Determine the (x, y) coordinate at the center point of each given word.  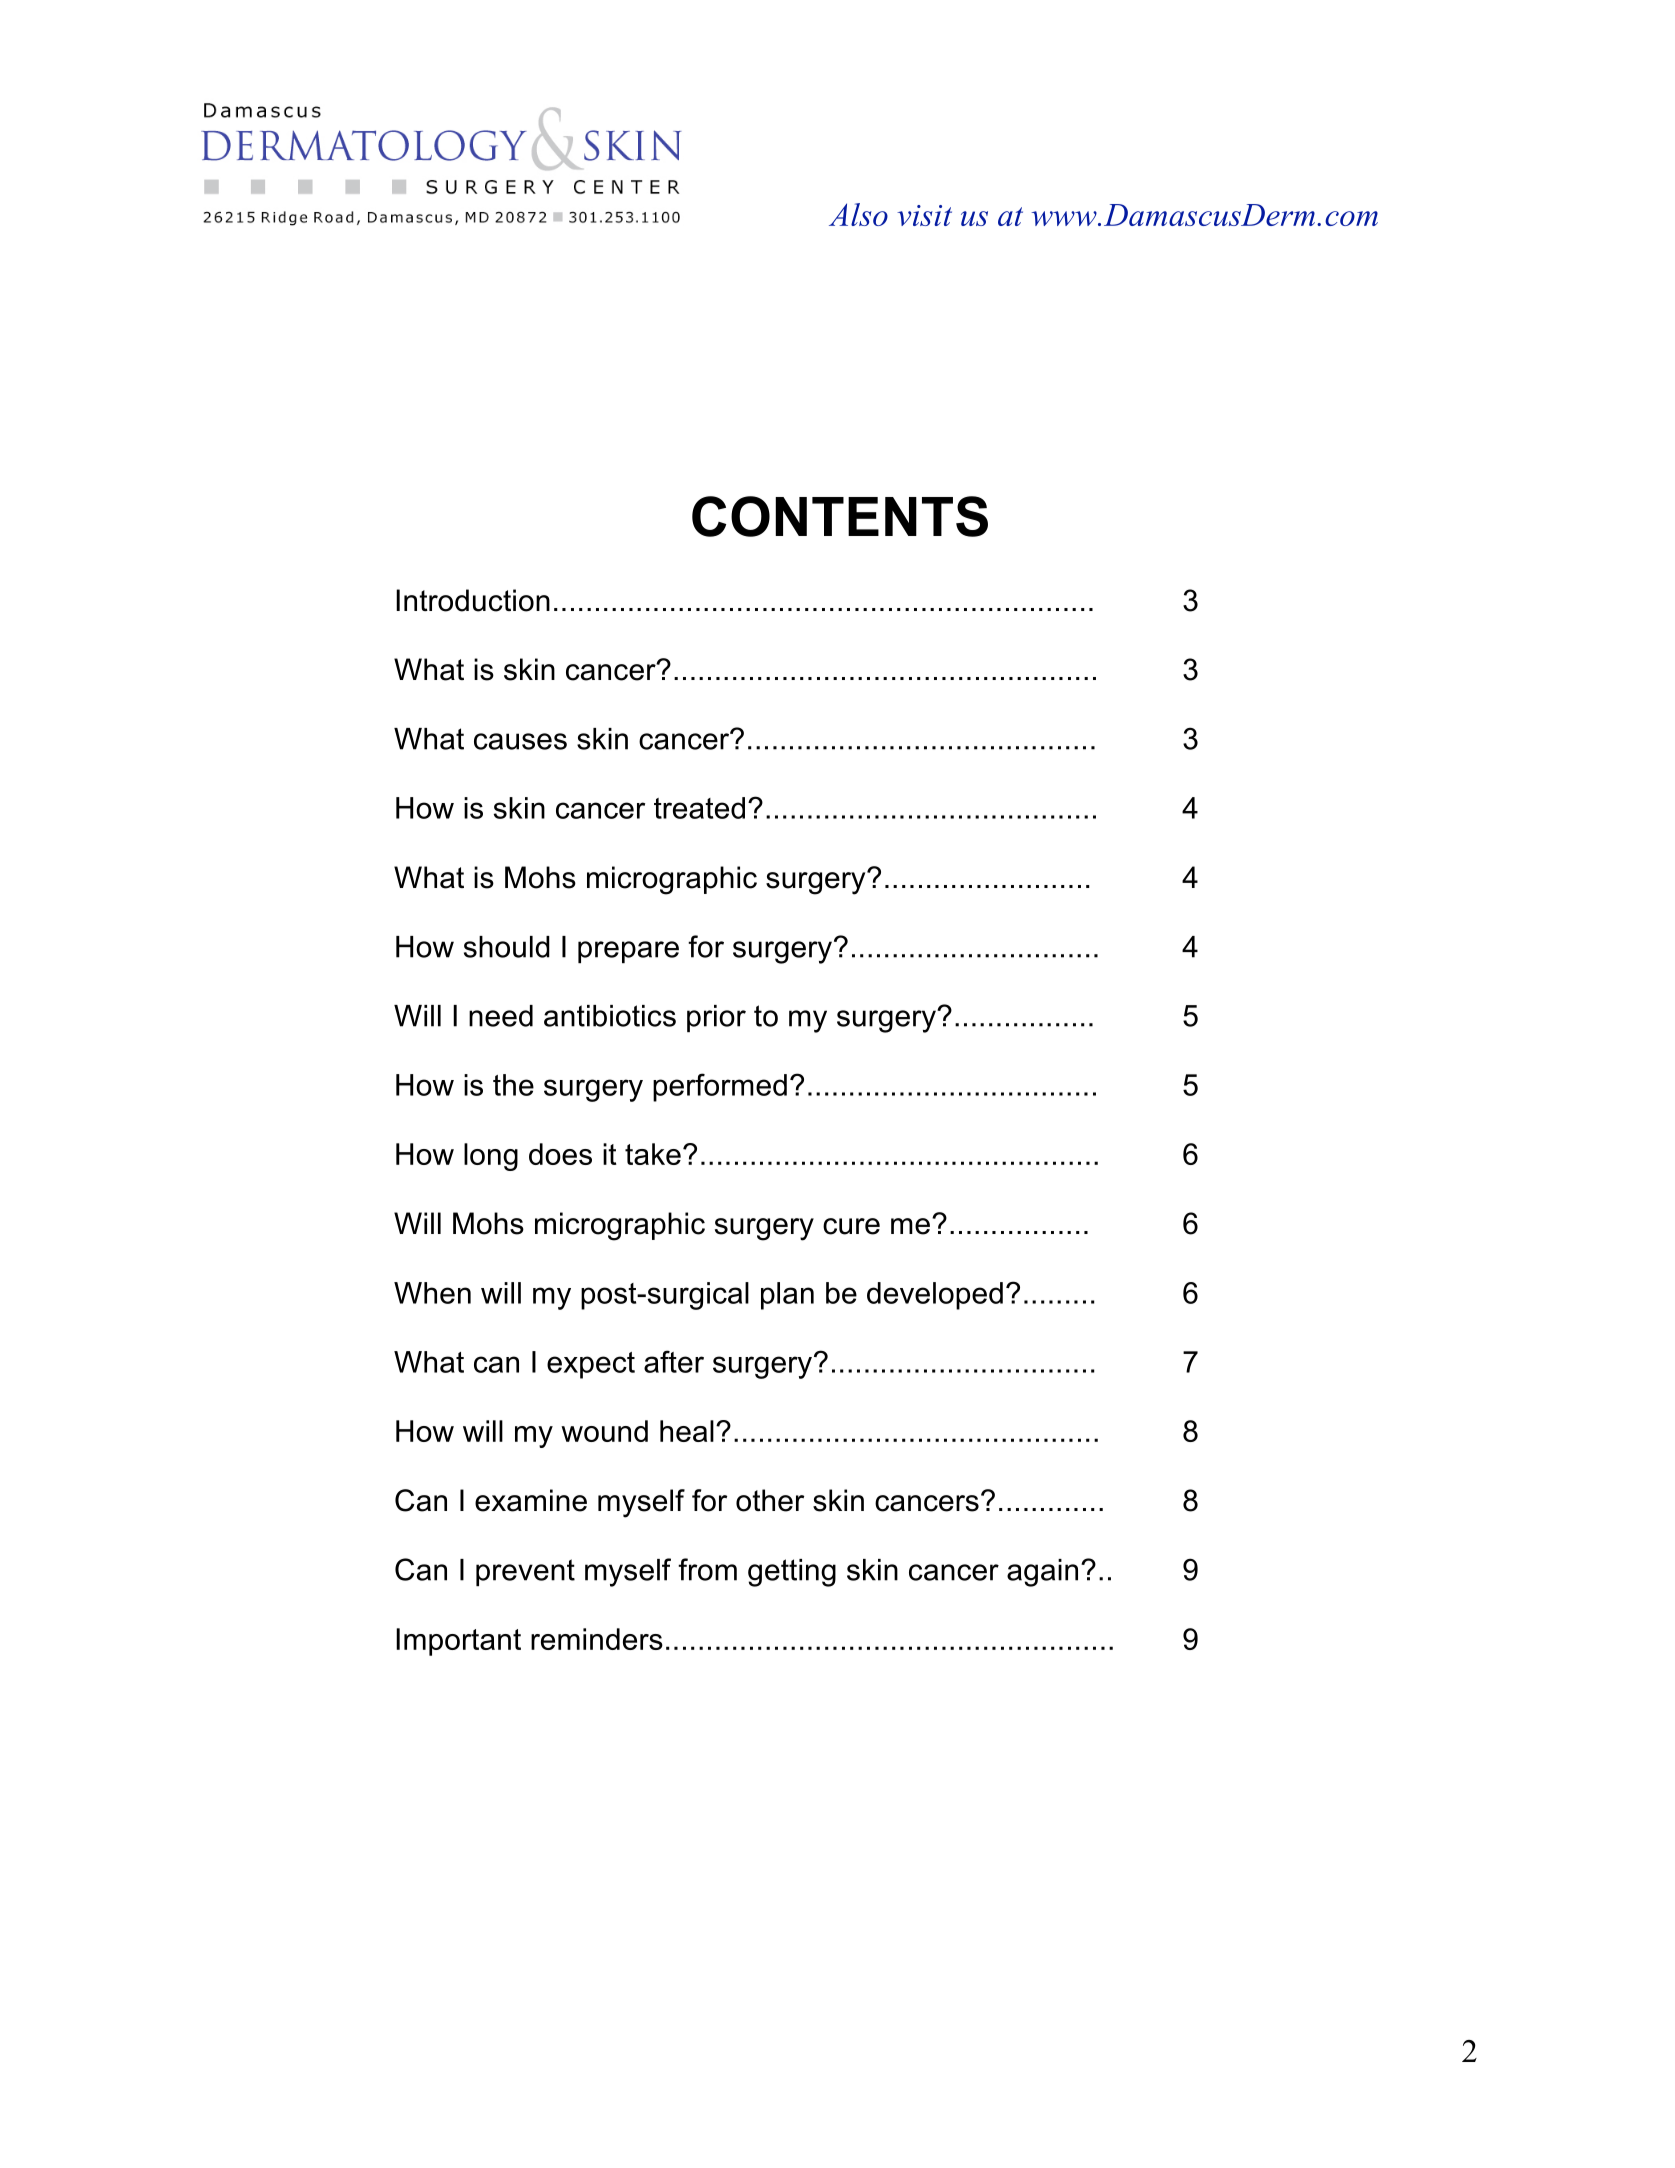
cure (851, 1226)
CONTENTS (840, 516)
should (507, 947)
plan (787, 1296)
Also (858, 214)
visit (924, 215)
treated (699, 808)
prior (716, 1018)
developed (935, 1296)
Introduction (473, 600)
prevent (525, 1572)
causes (520, 741)
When (432, 1293)
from (707, 1569)
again (1042, 1573)
